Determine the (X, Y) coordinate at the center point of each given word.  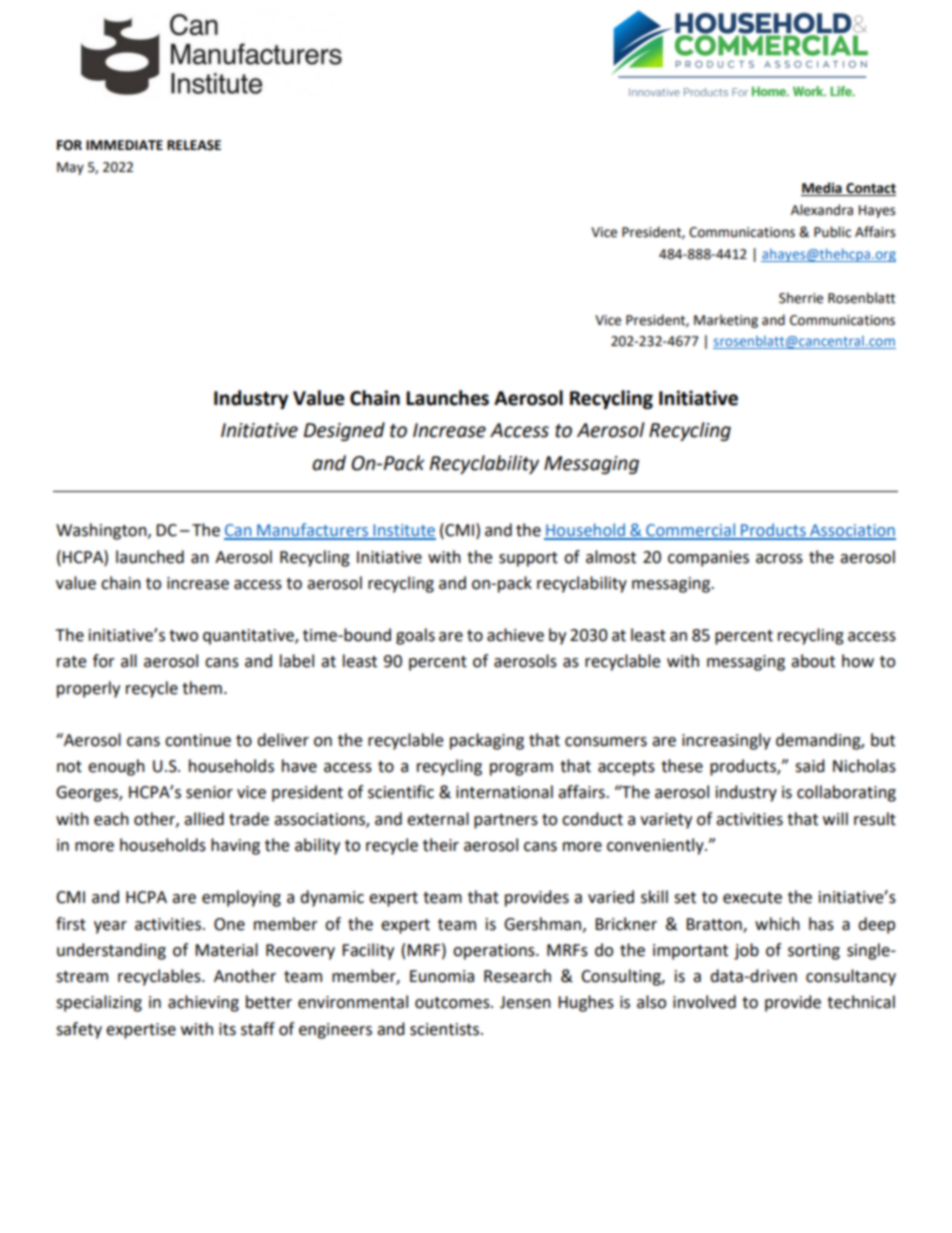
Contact (870, 189)
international (504, 792)
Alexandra (822, 210)
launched (150, 557)
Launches (447, 398)
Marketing (726, 321)
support (528, 559)
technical (861, 1002)
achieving (203, 1003)
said (810, 766)
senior (209, 792)
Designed (344, 431)
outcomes (453, 1003)
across (779, 559)
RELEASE (194, 145)
